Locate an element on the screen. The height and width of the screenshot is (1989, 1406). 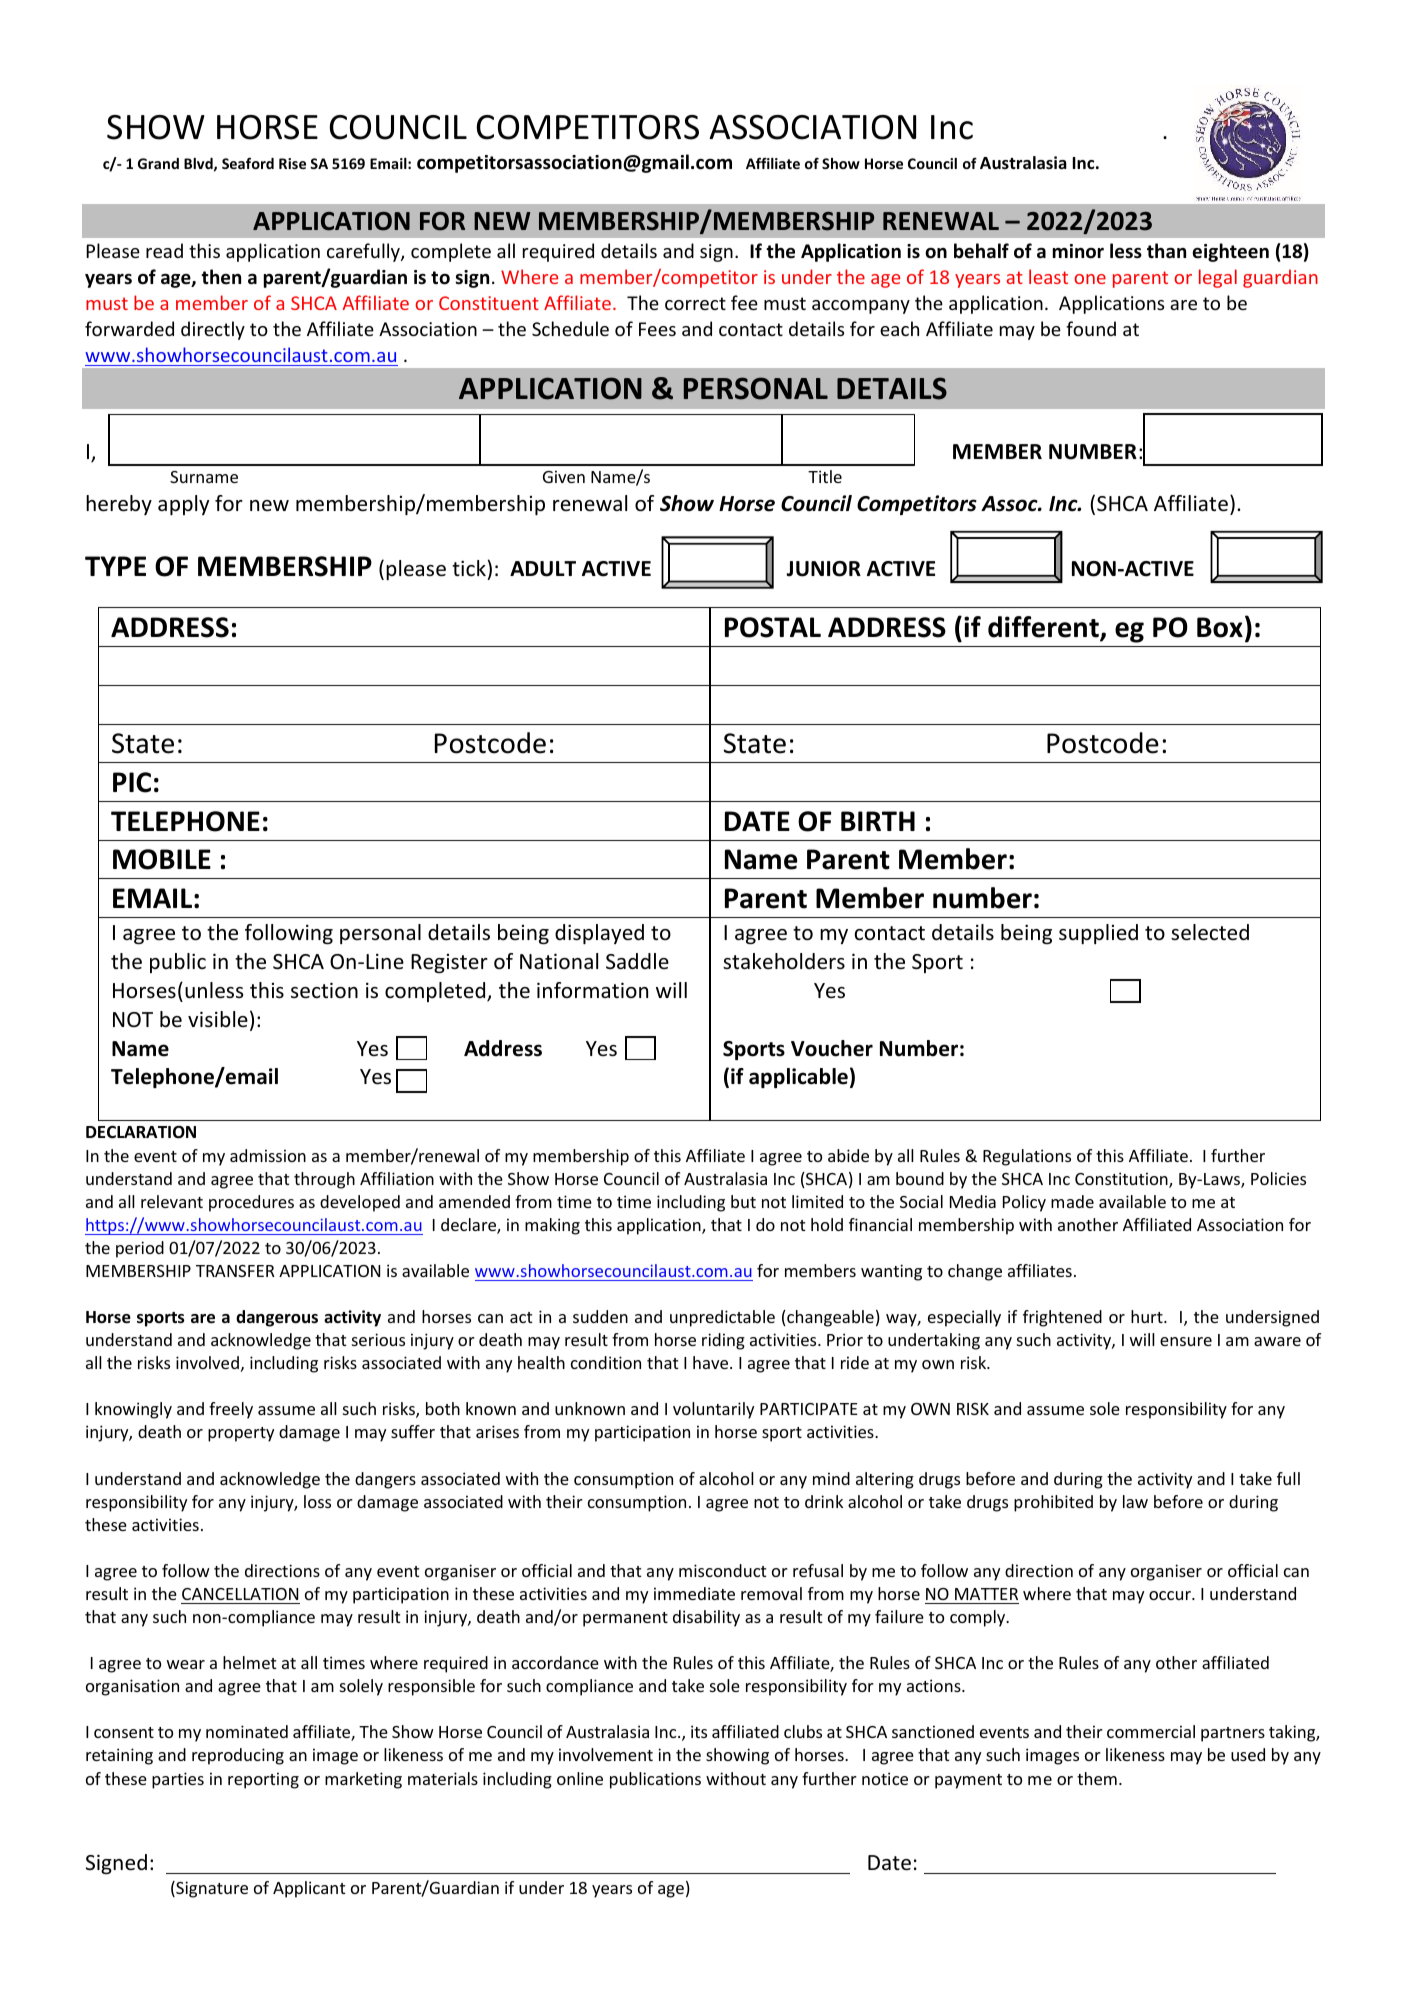
TYPE is located at coordinates (115, 566).
